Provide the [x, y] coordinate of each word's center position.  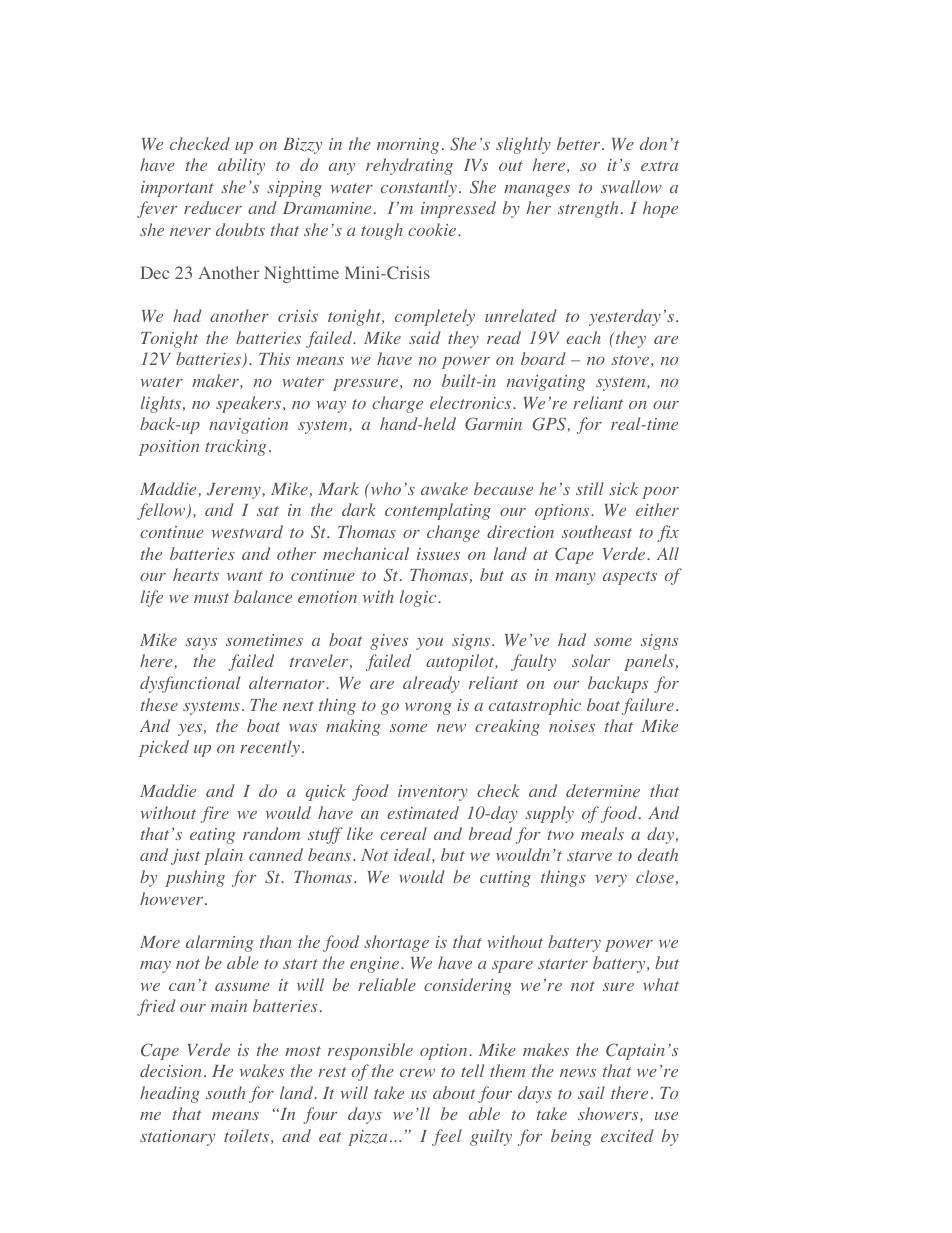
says [201, 644]
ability [241, 166]
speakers [250, 404]
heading [170, 1094]
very [611, 881]
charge [397, 404]
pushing [195, 878]
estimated [423, 812]
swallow [631, 186]
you [429, 644]
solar [591, 660]
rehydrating [409, 166]
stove [630, 360]
